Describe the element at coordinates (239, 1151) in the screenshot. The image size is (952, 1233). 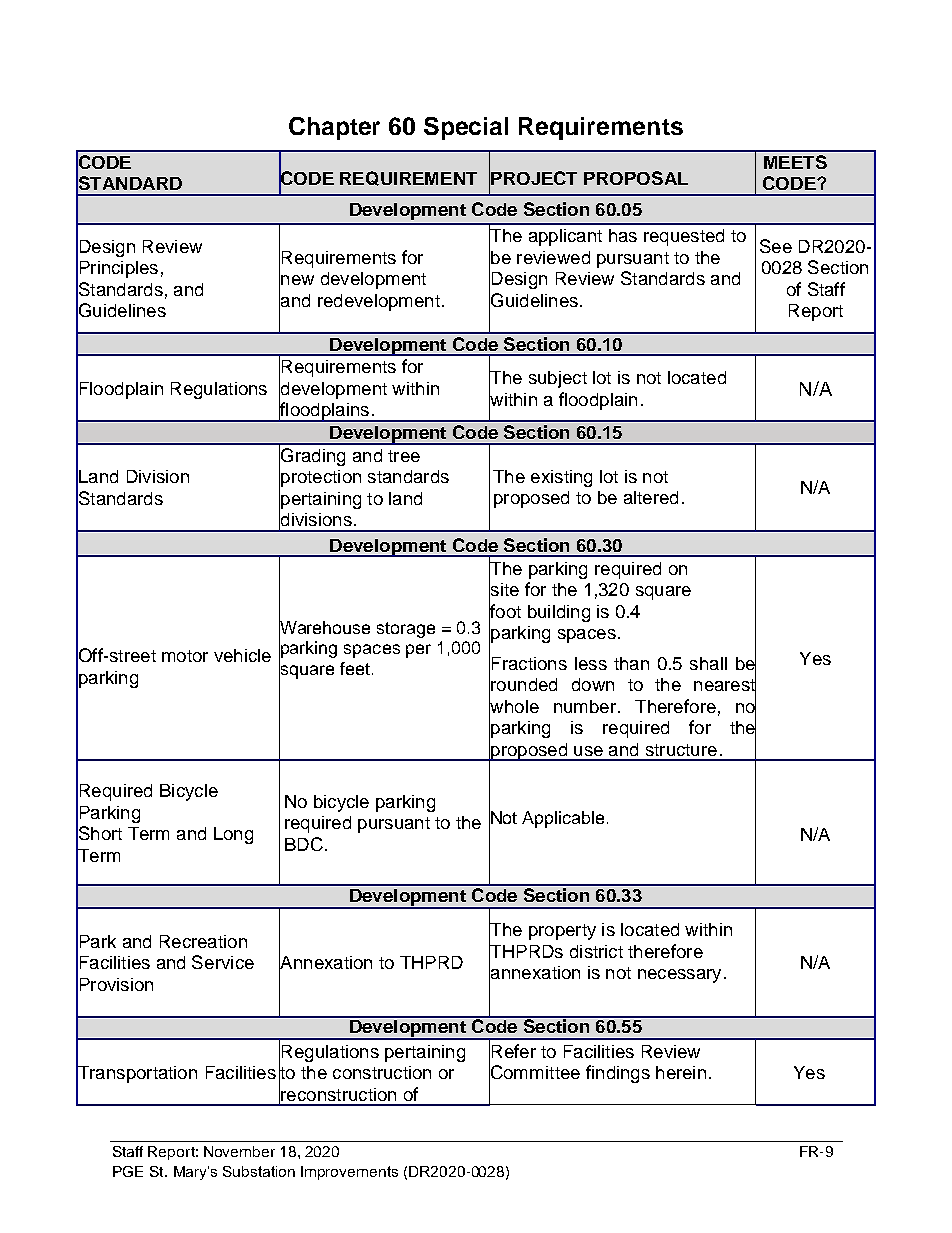
I see `November` at that location.
